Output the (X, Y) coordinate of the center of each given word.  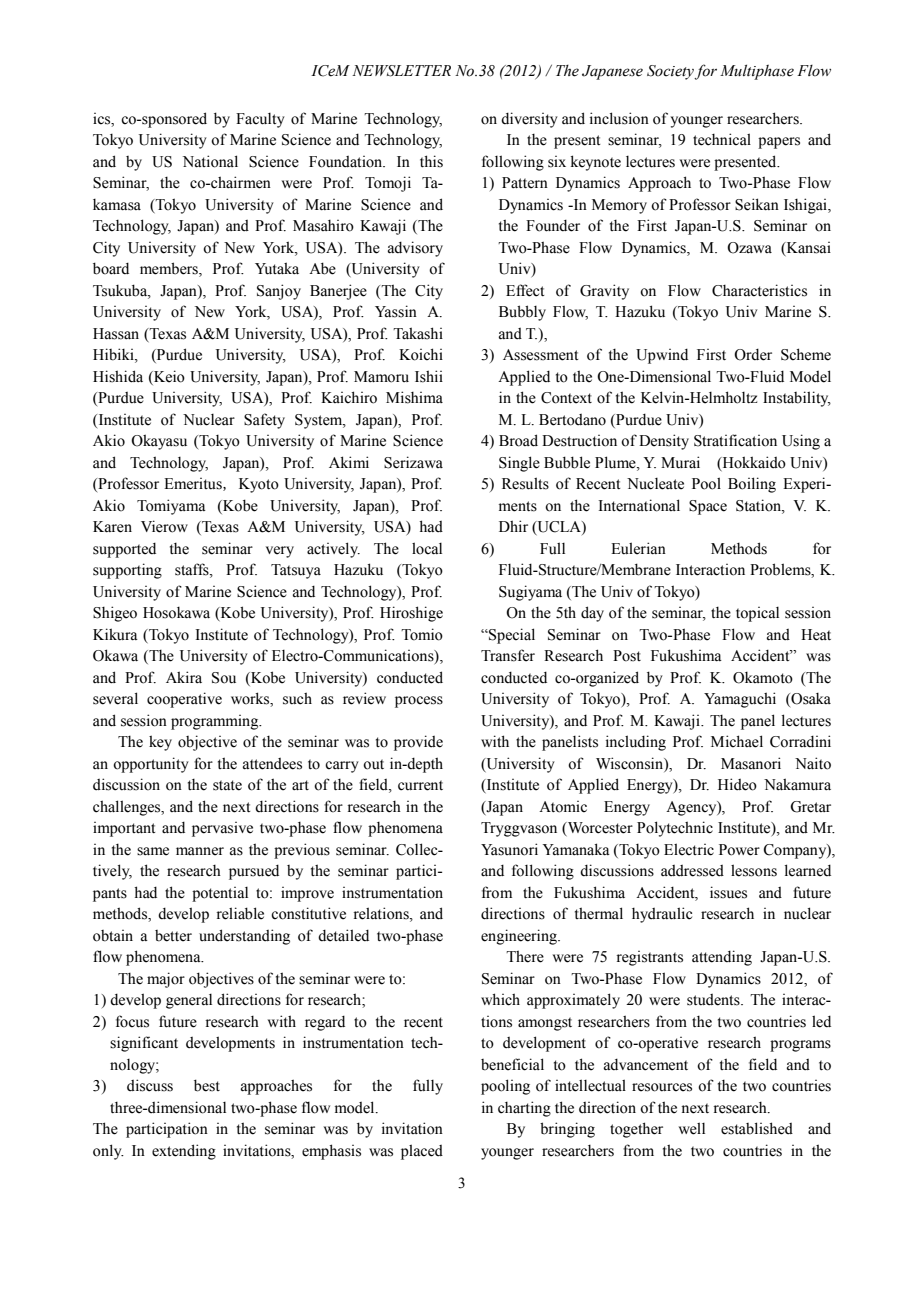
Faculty (260, 120)
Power (739, 850)
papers (779, 143)
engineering (520, 937)
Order (753, 354)
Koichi (421, 354)
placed (422, 1152)
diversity (529, 120)
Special (511, 636)
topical (757, 614)
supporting (127, 571)
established (757, 1128)
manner (200, 851)
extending (184, 1152)
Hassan (116, 334)
